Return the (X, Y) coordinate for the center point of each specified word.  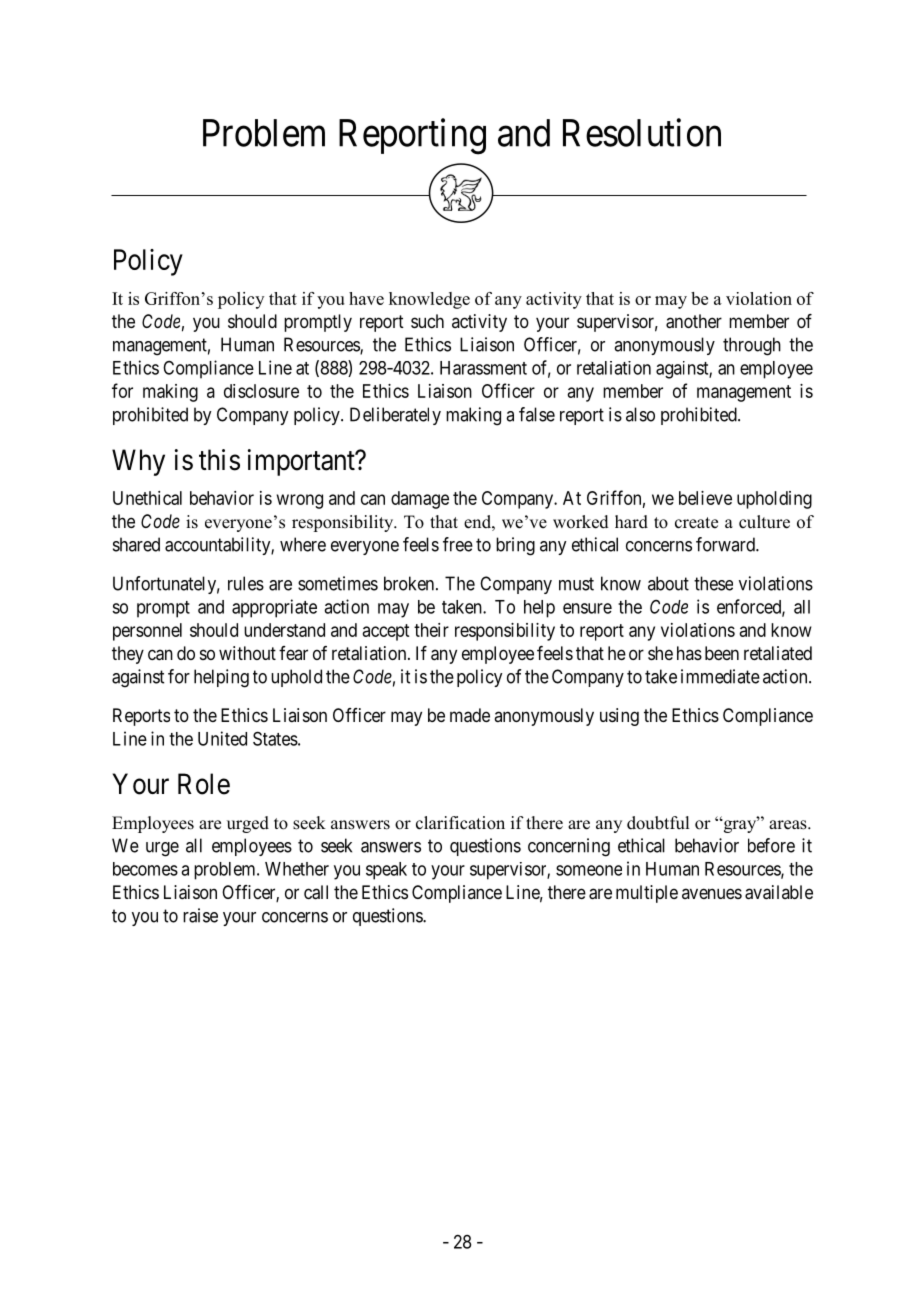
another (694, 321)
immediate (720, 676)
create (696, 523)
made (470, 715)
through (752, 346)
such (427, 321)
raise (200, 915)
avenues (712, 893)
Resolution (642, 132)
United (222, 738)
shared (136, 544)
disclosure (261, 391)
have (366, 298)
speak (386, 871)
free (458, 544)
